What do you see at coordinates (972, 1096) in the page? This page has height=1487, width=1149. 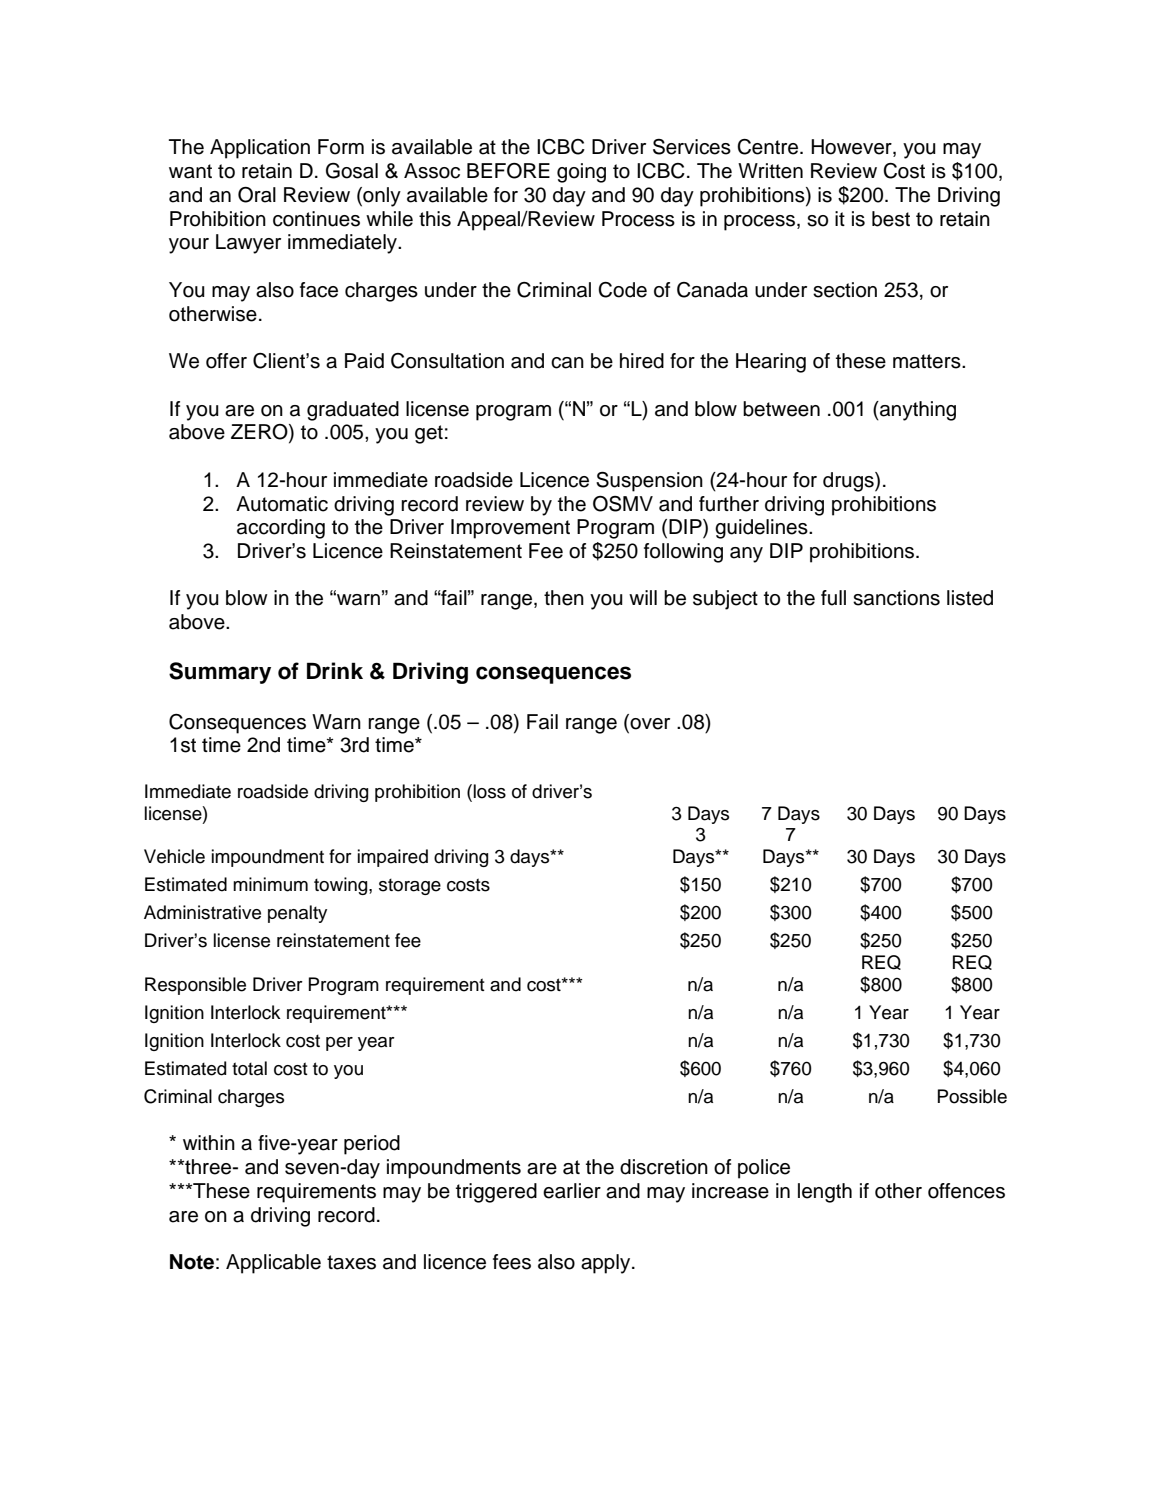 I see `Possible` at bounding box center [972, 1096].
